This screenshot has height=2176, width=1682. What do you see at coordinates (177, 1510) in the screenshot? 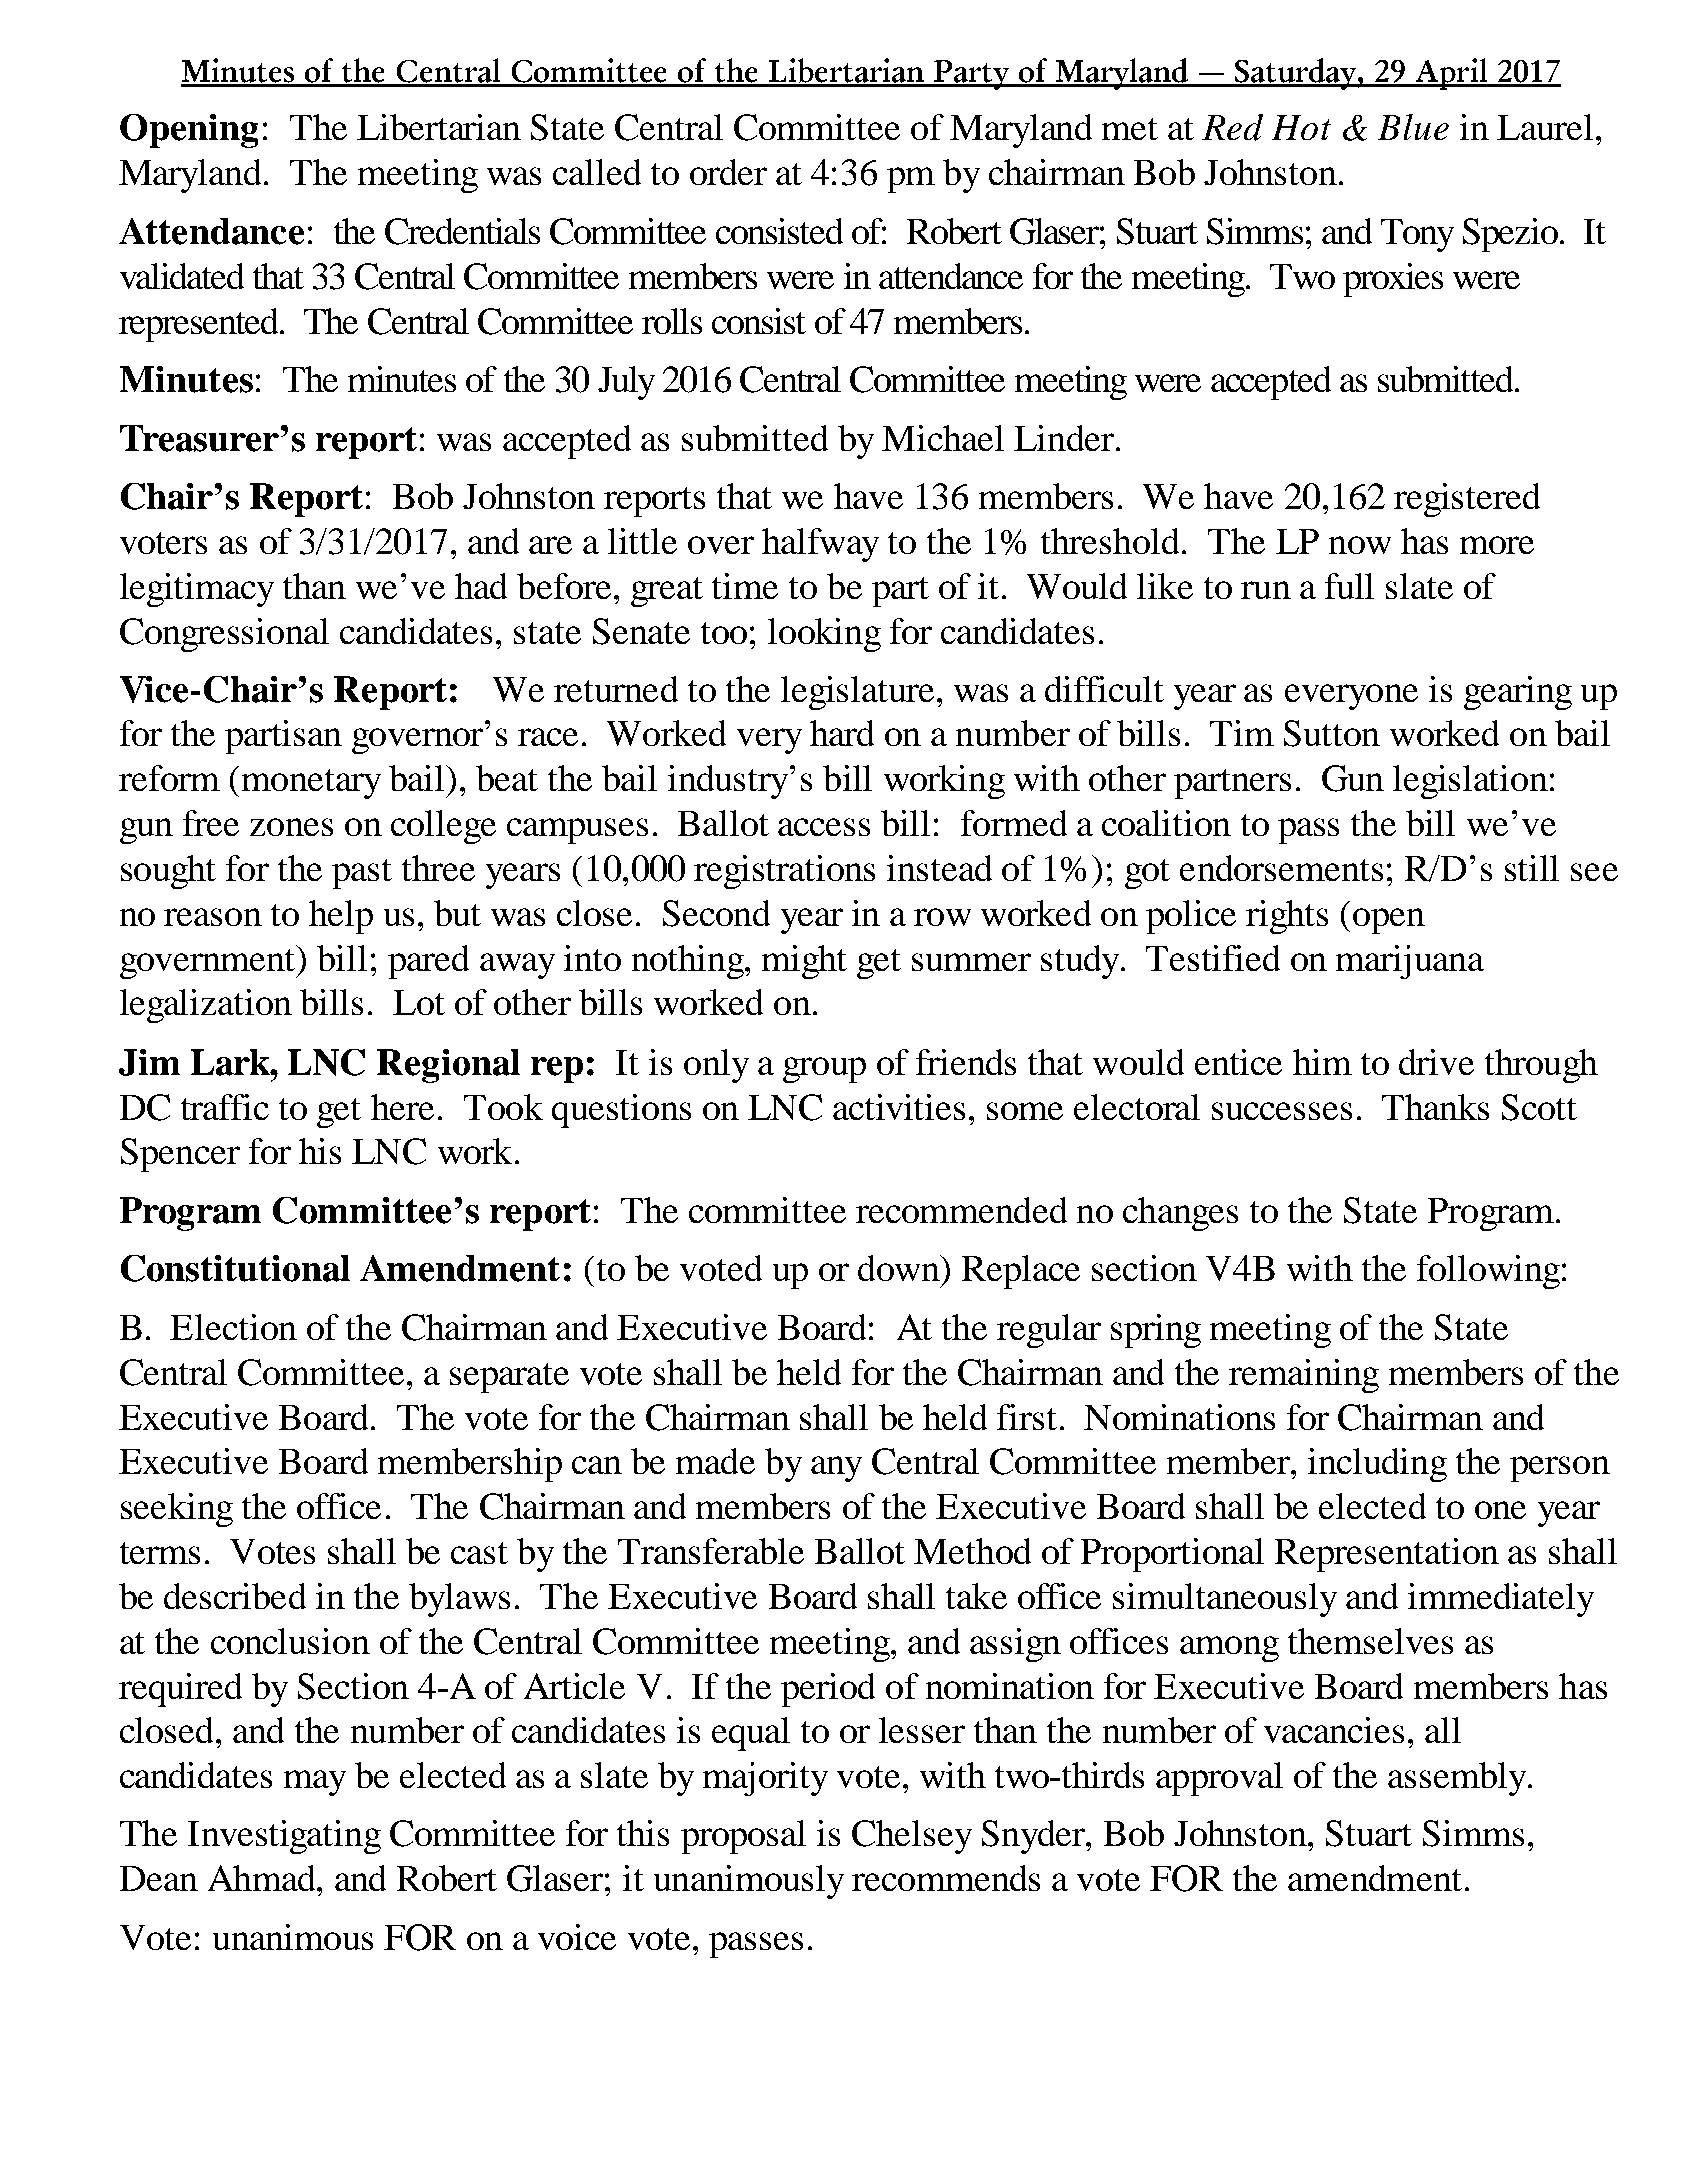
I see `seeking` at bounding box center [177, 1510].
